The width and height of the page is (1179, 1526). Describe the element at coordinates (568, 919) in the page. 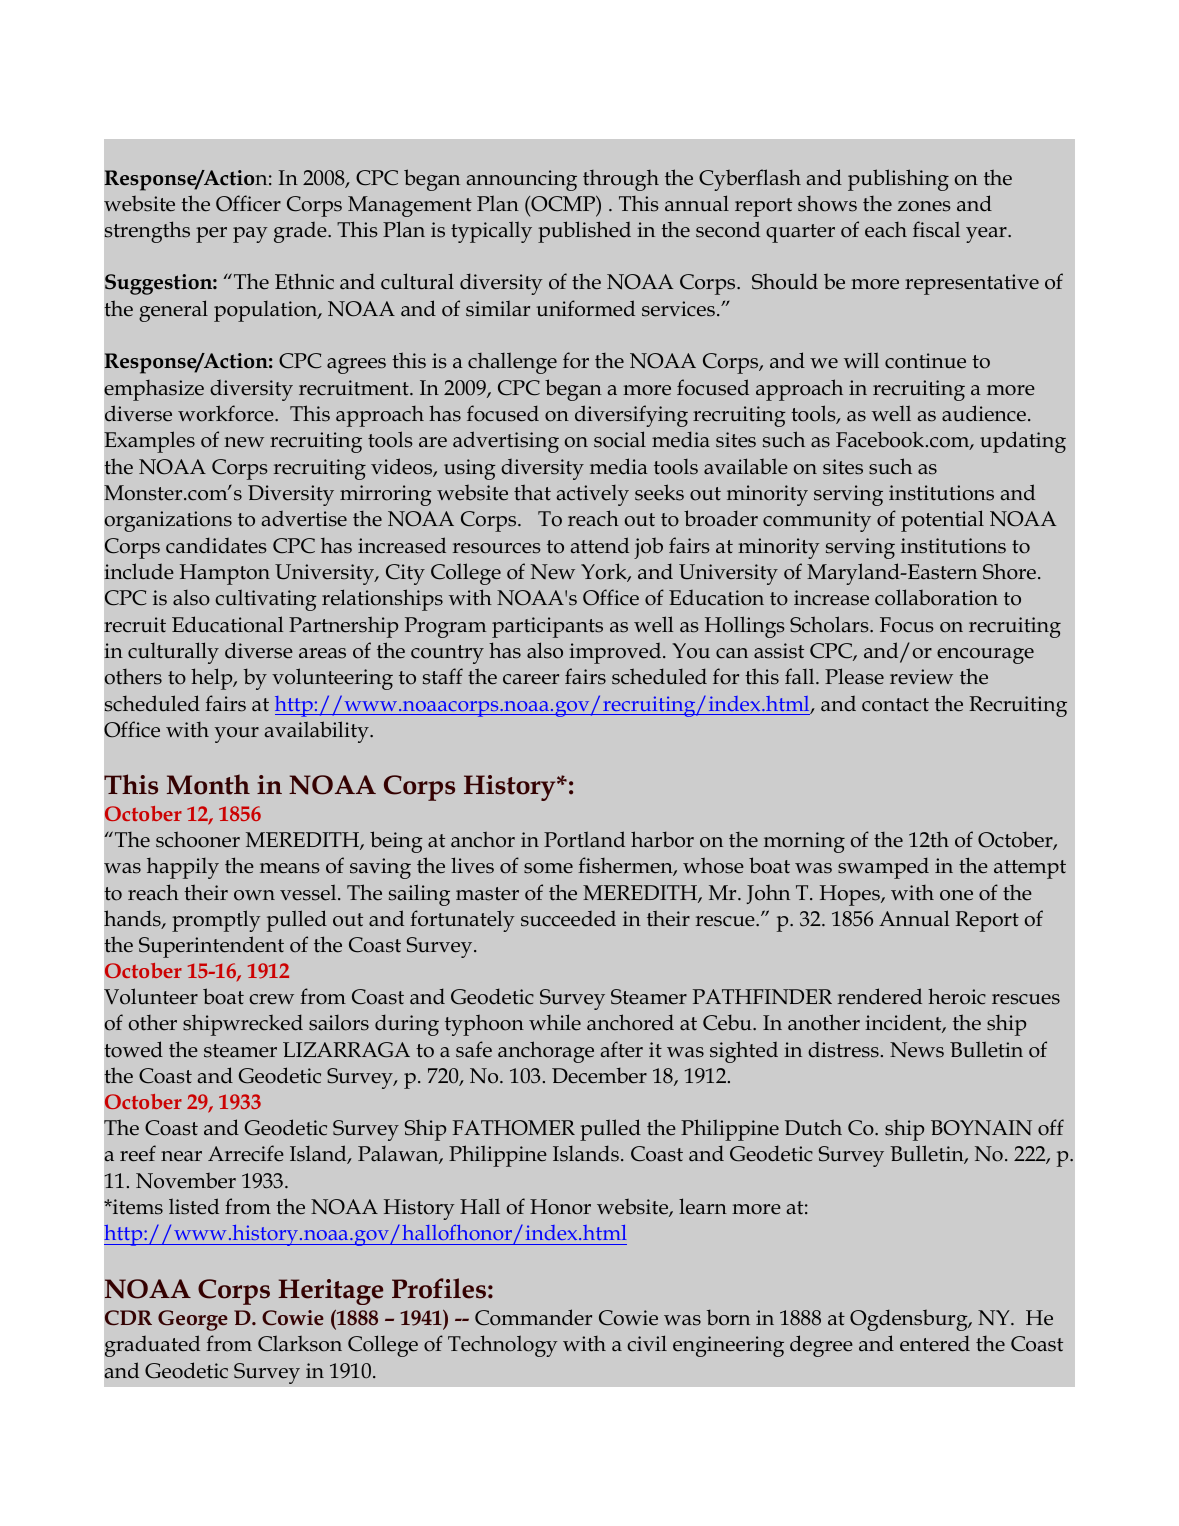

I see `succeeded` at that location.
